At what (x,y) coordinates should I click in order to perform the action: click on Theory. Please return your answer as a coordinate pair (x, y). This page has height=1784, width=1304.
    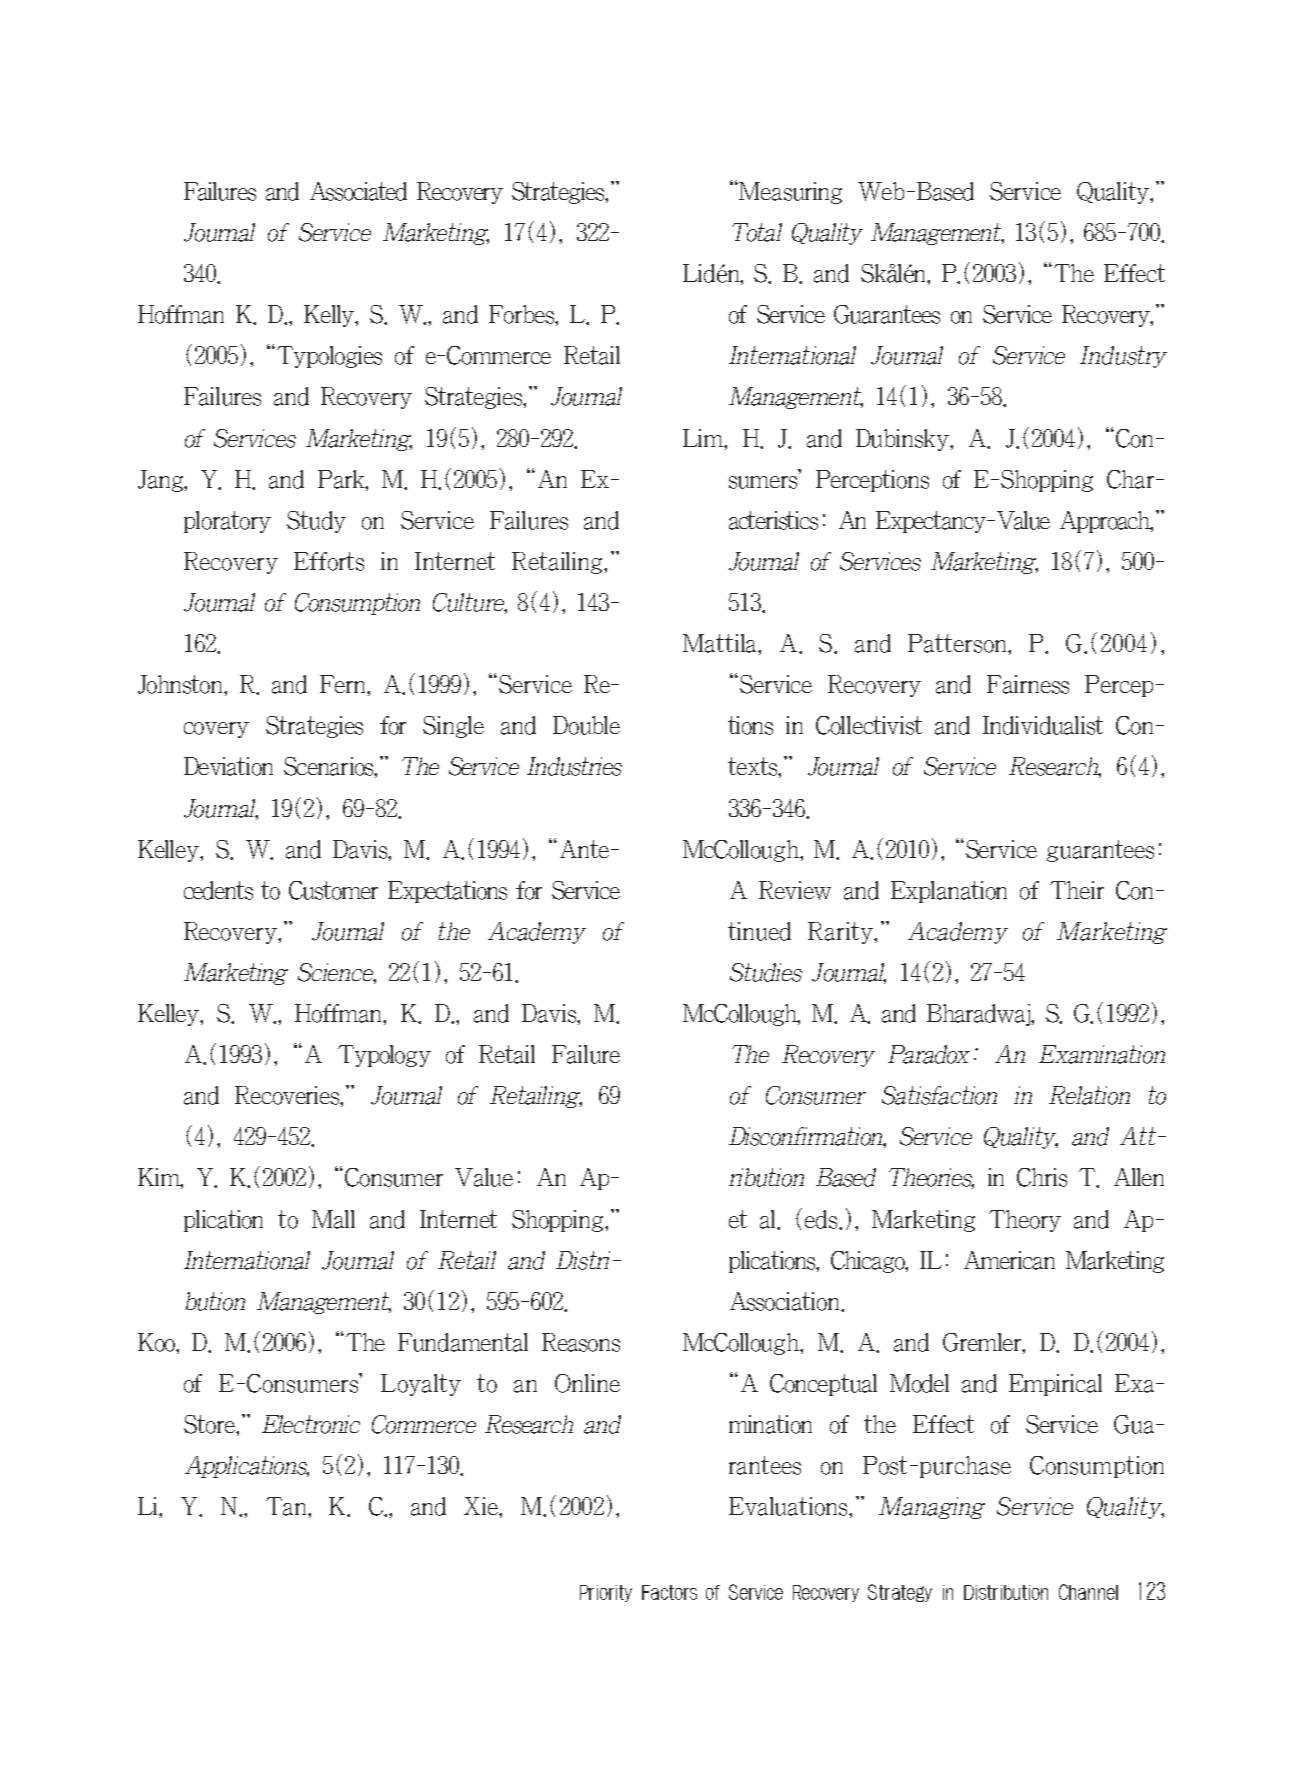
    Looking at the image, I should click on (1025, 1221).
